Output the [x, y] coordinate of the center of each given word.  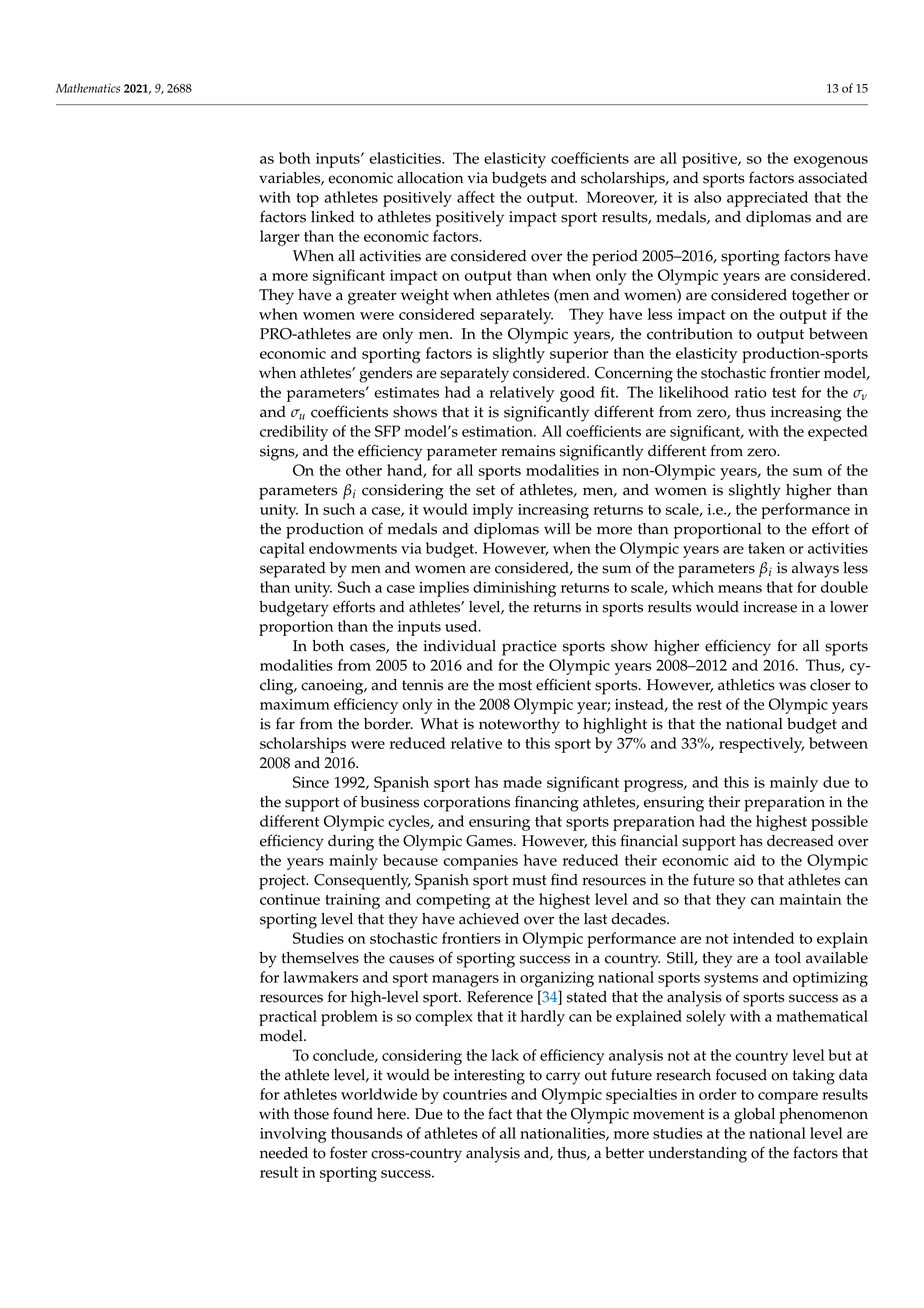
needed [284, 1153]
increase [770, 607]
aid [745, 860]
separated [293, 570]
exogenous [831, 162]
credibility [294, 433]
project [283, 882]
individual [459, 646]
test [784, 393]
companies [480, 862]
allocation [430, 178]
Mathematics [88, 88]
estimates [406, 392]
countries [475, 1094]
